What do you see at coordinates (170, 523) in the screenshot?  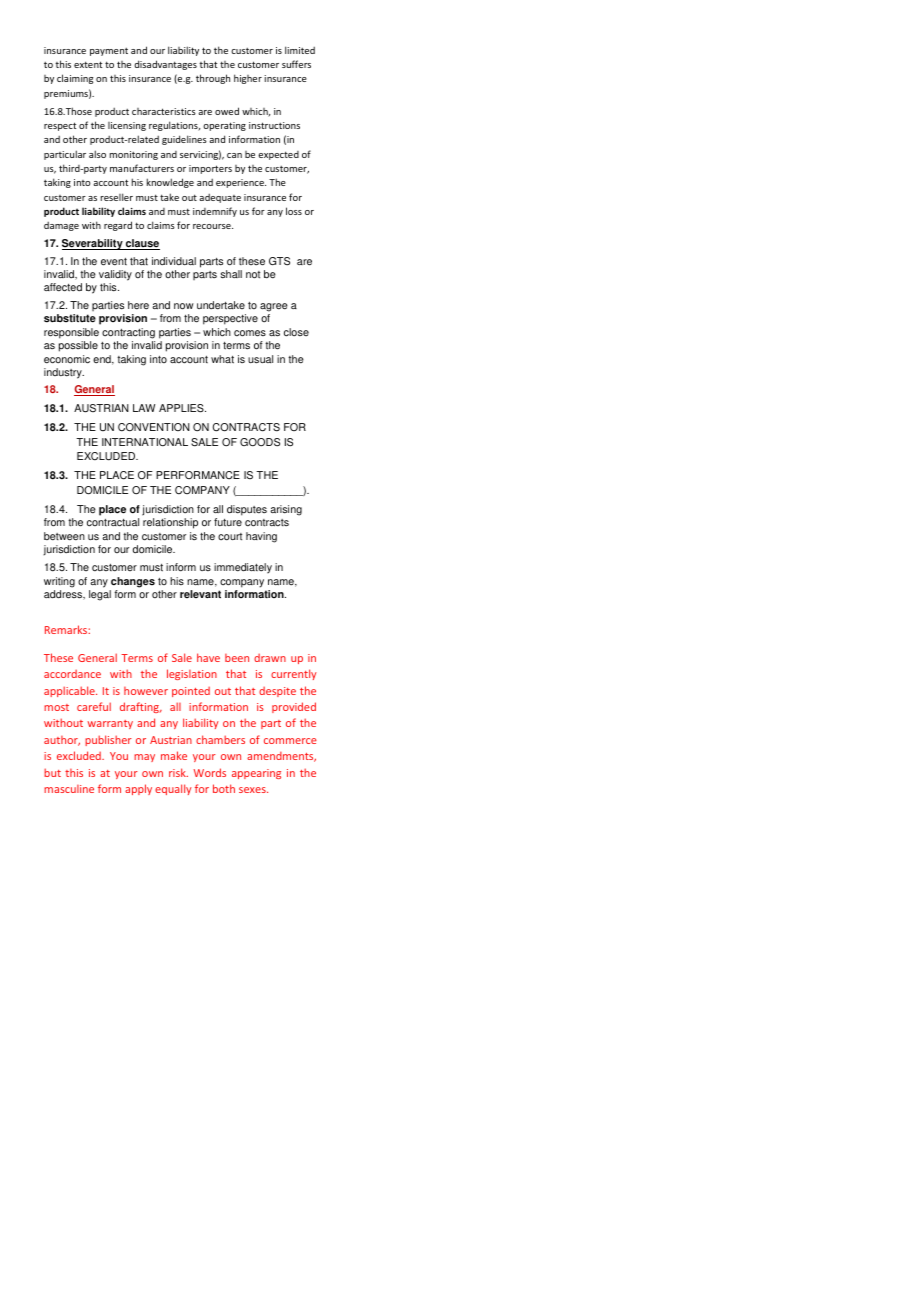 I see `relationship` at bounding box center [170, 523].
